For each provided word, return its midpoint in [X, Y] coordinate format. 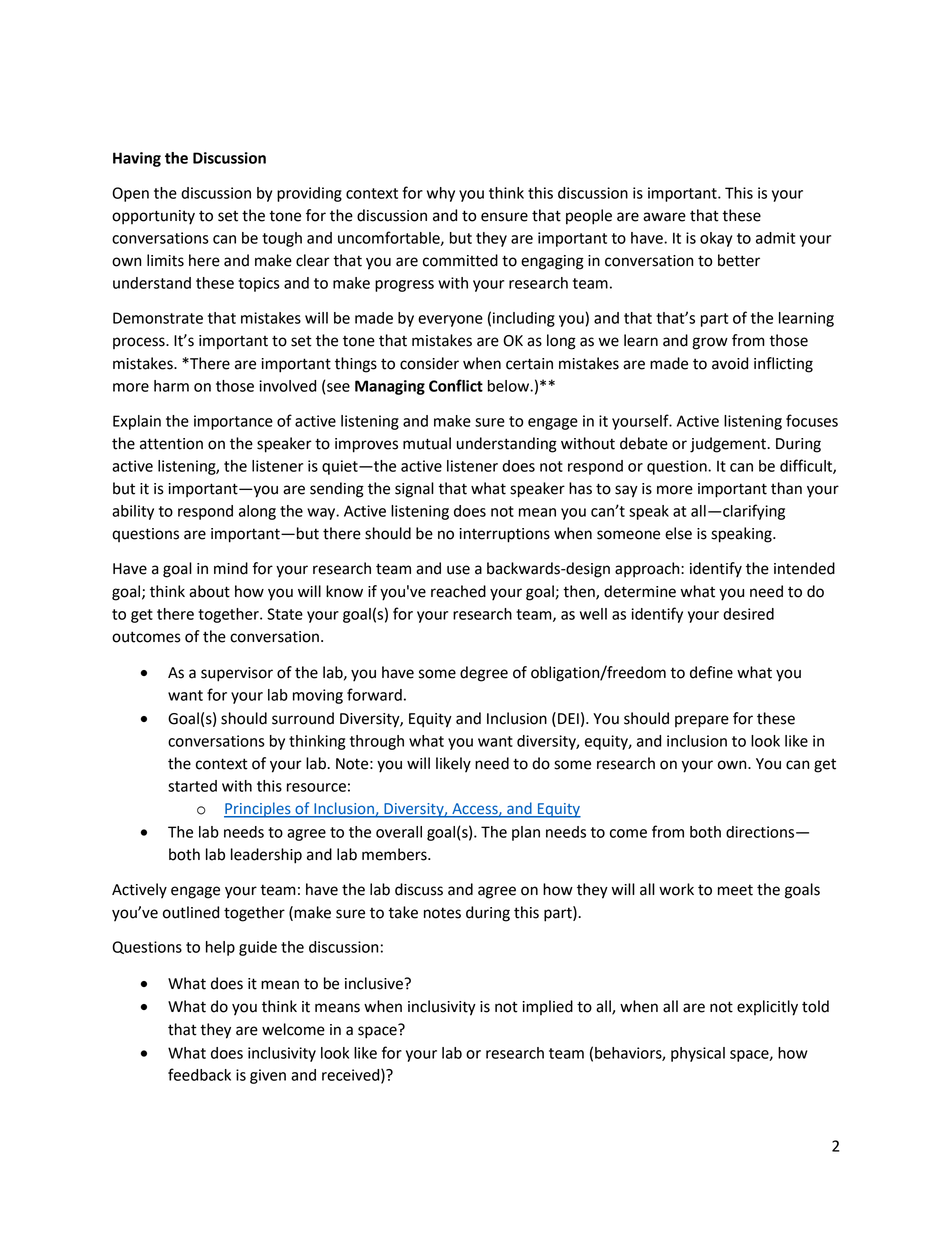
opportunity [153, 217]
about [209, 591]
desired [748, 614]
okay [716, 239]
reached [458, 591]
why [441, 194]
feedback [199, 1074]
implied [547, 1007]
